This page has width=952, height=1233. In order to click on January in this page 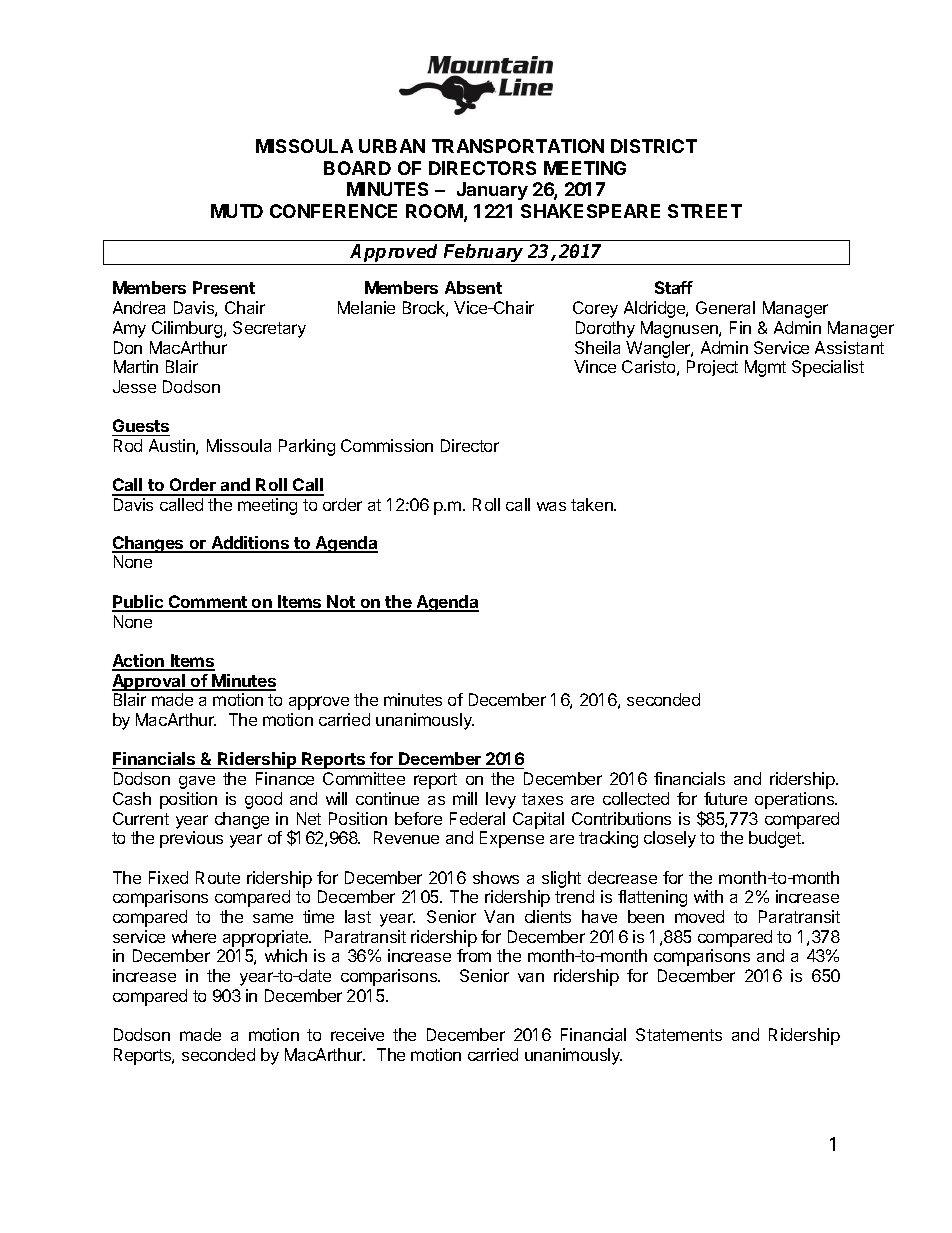, I will do `click(492, 191)`.
